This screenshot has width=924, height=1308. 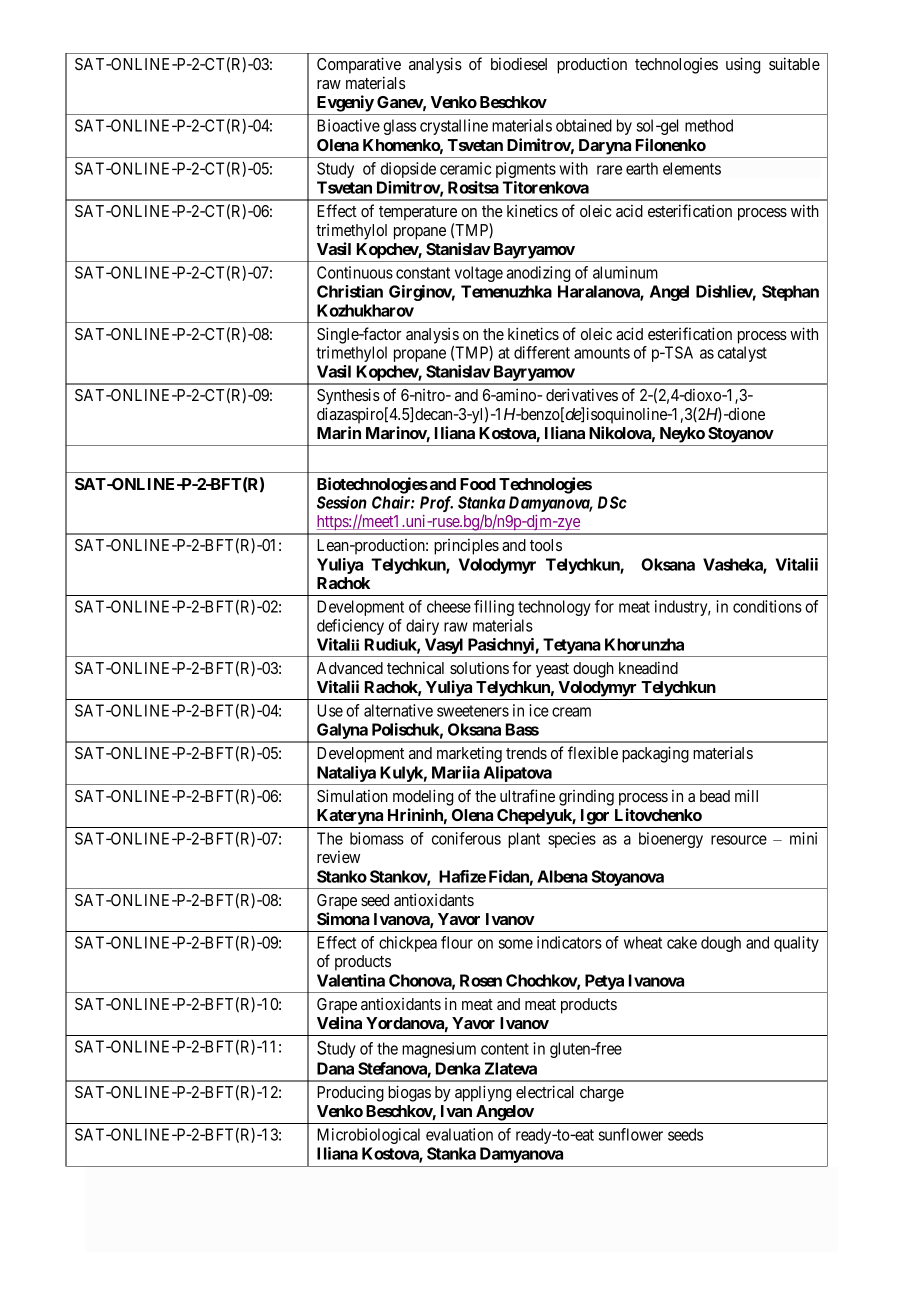 I want to click on dairy, so click(x=422, y=627).
